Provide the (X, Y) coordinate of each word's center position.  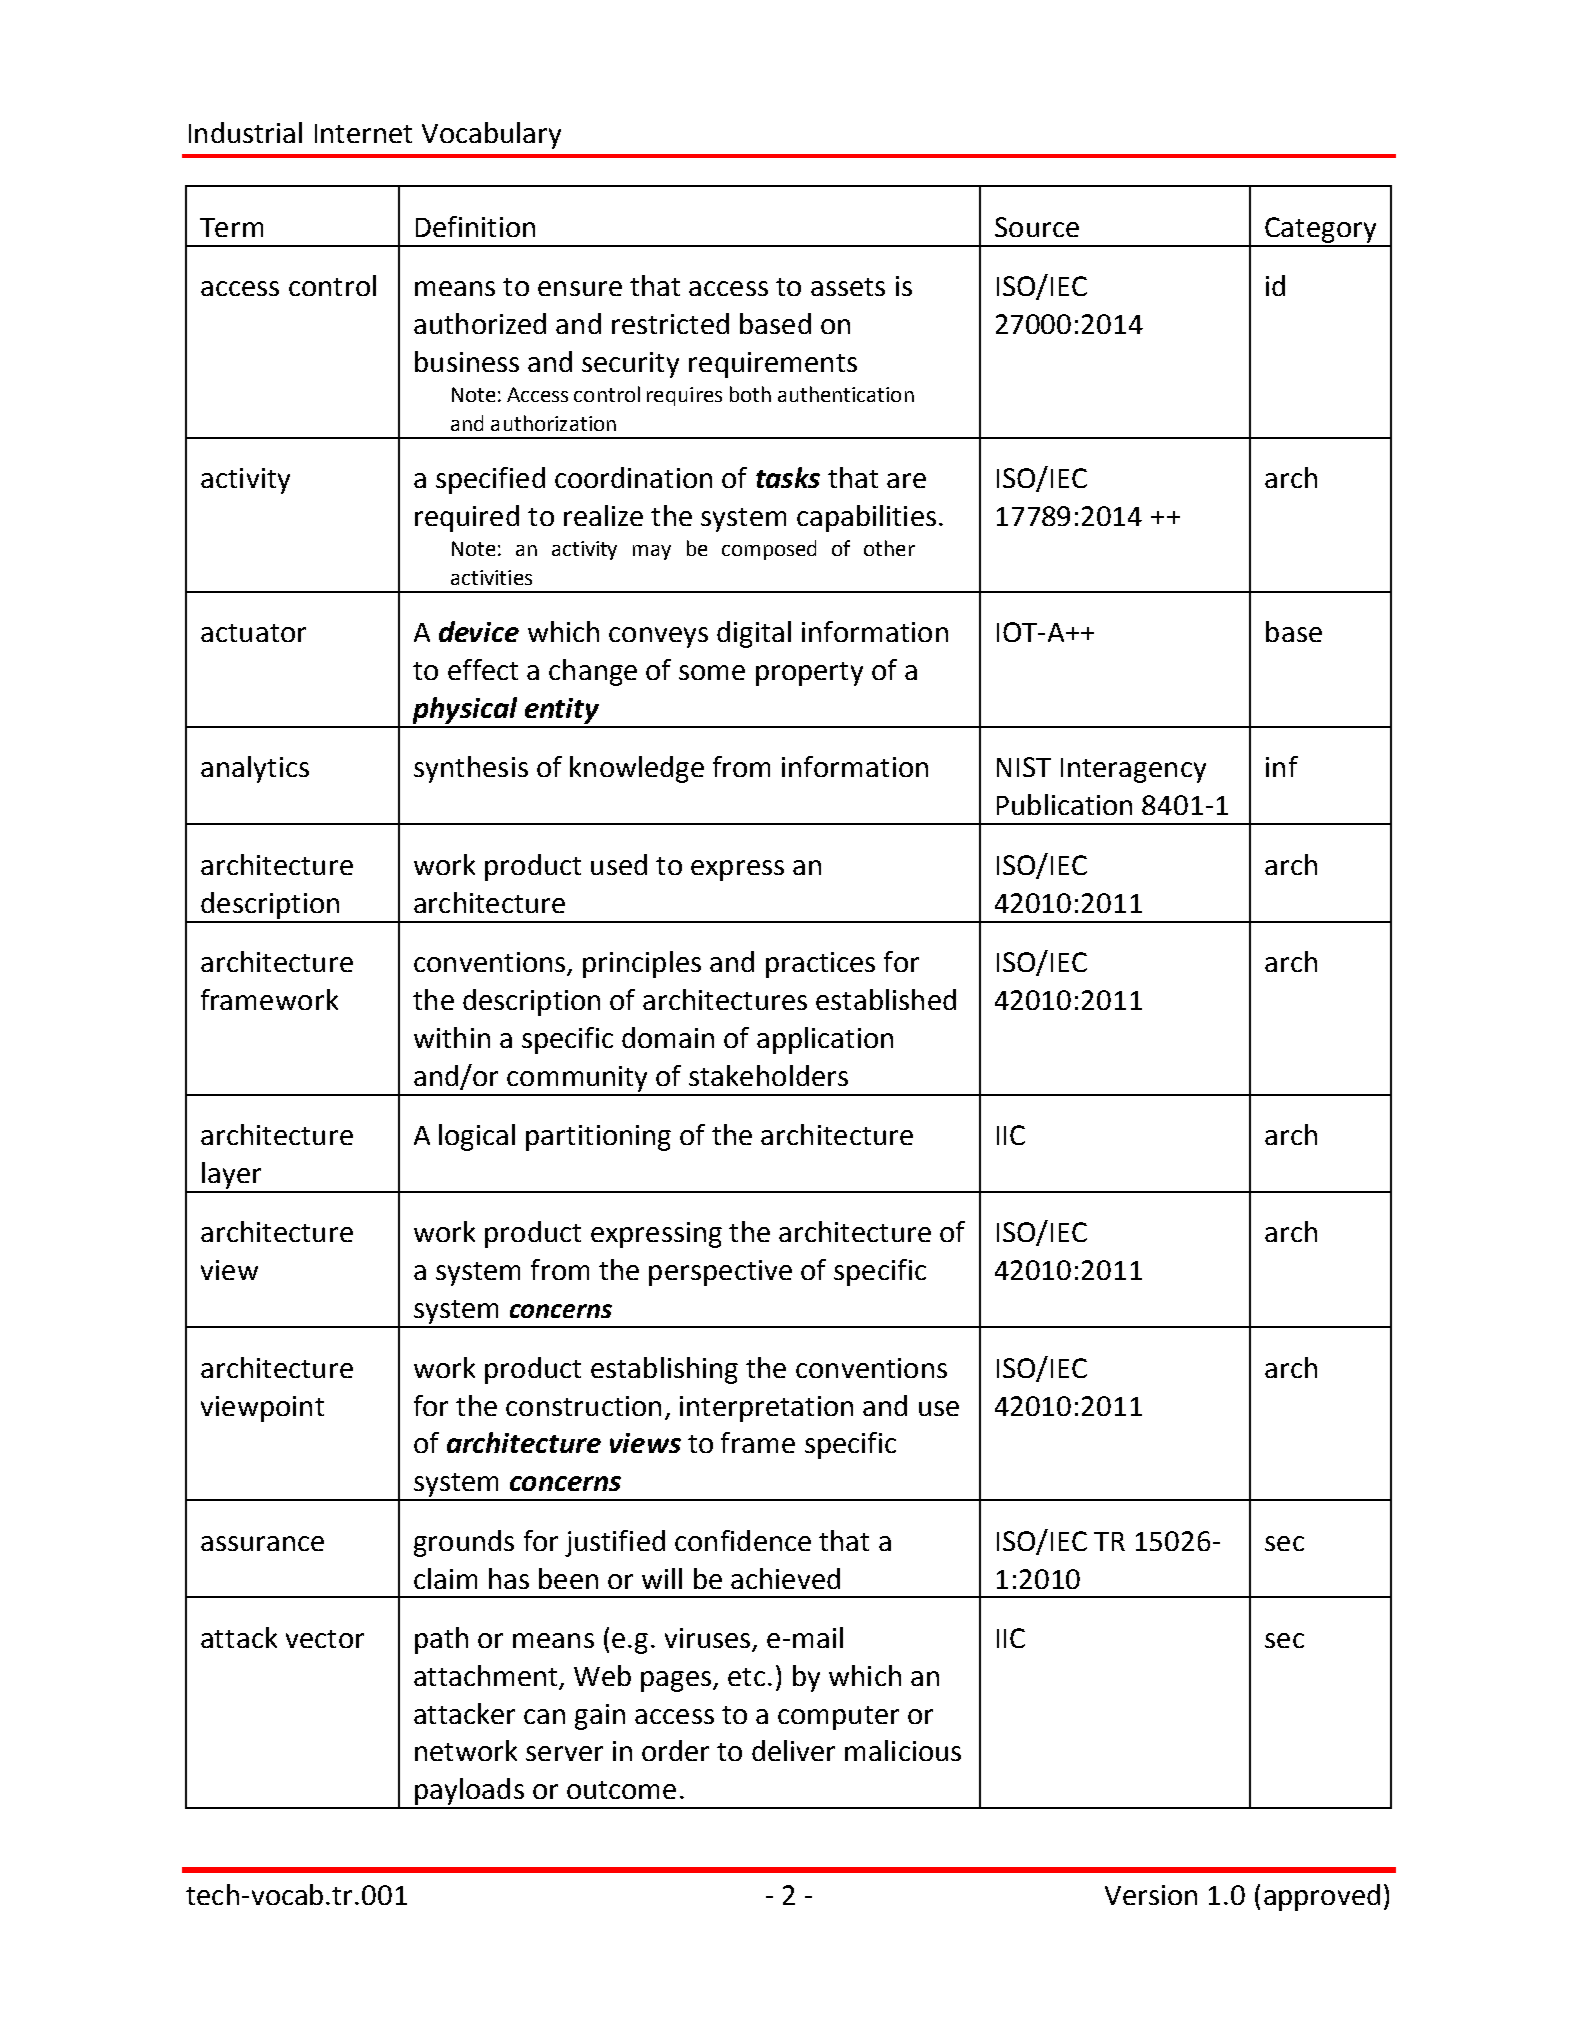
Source (1037, 227)
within (452, 1037)
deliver (793, 1750)
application (825, 1040)
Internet (363, 133)
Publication (1064, 804)
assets (848, 287)
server (564, 1753)
